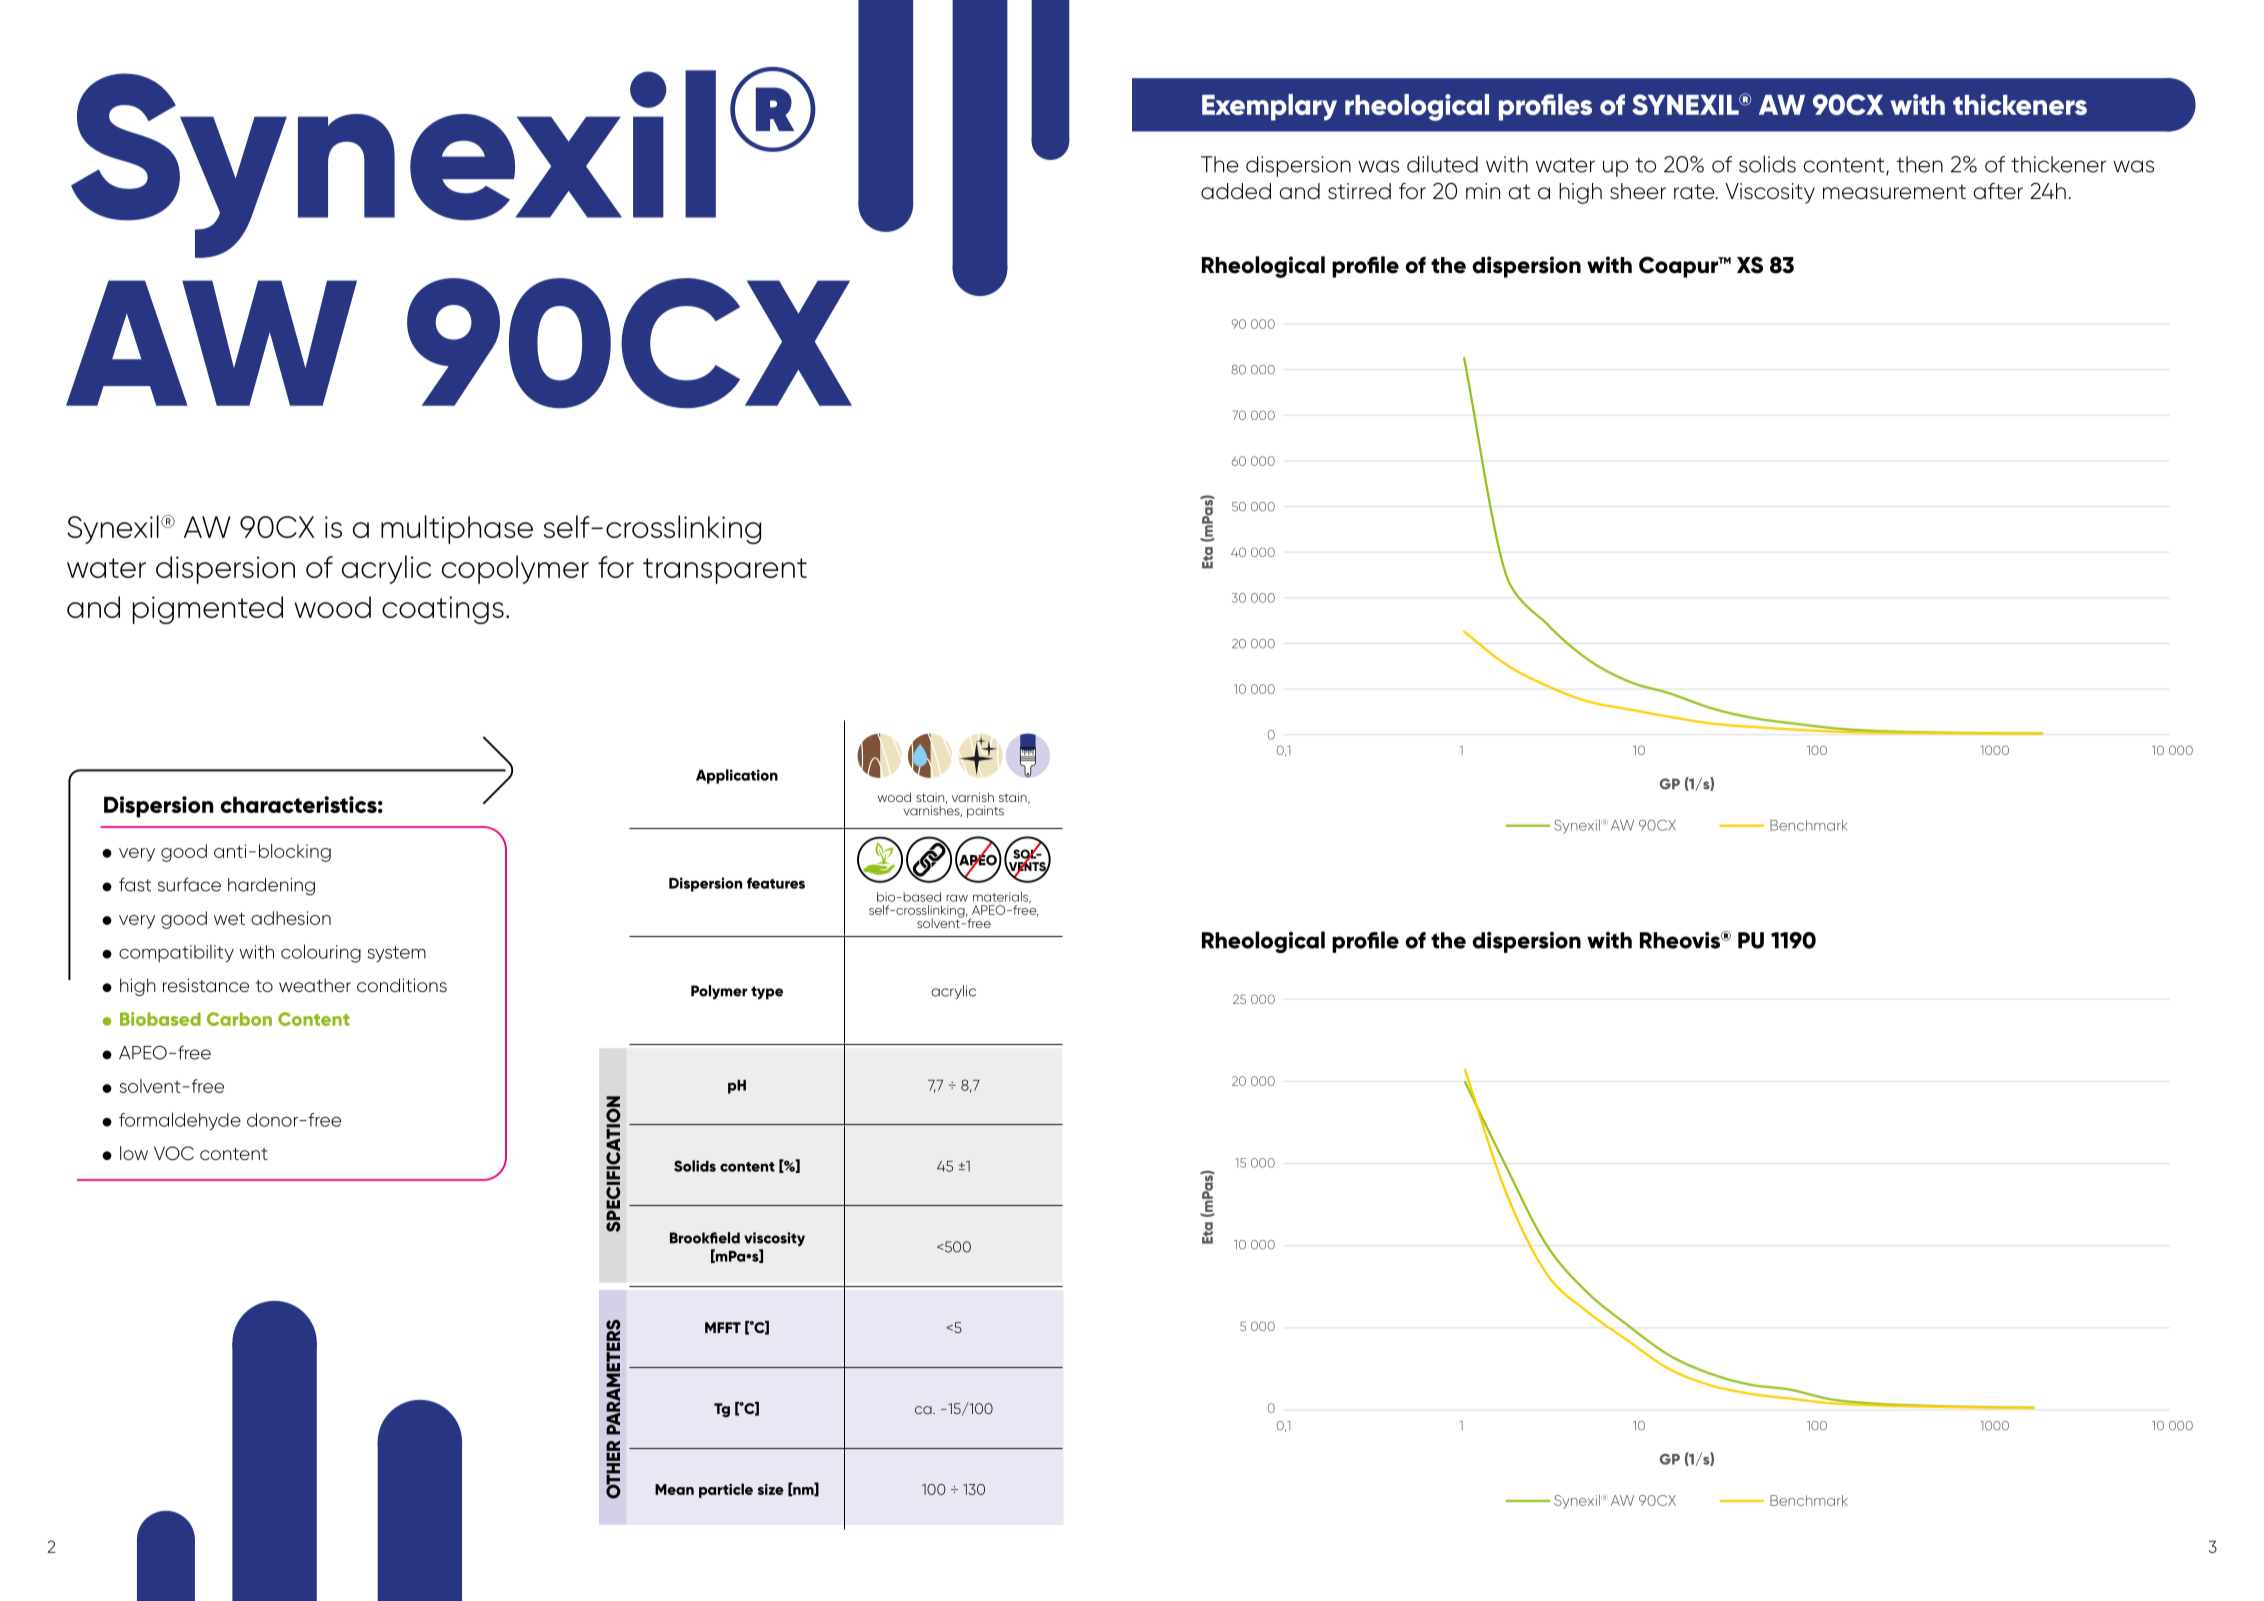  Describe the element at coordinates (1894, 192) in the document. I see `measurement` at that location.
